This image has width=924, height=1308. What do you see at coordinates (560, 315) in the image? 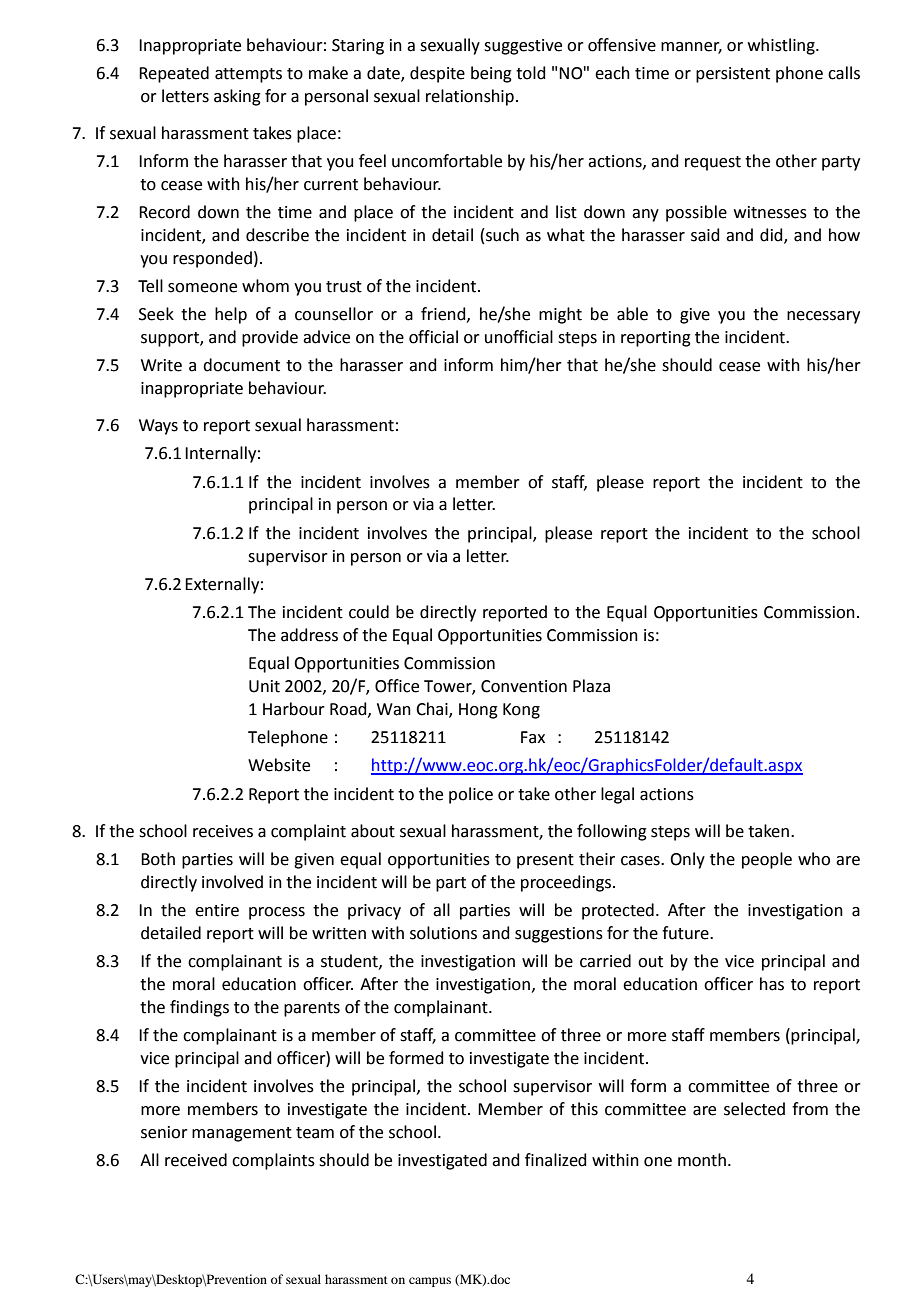
I see `might` at bounding box center [560, 315].
